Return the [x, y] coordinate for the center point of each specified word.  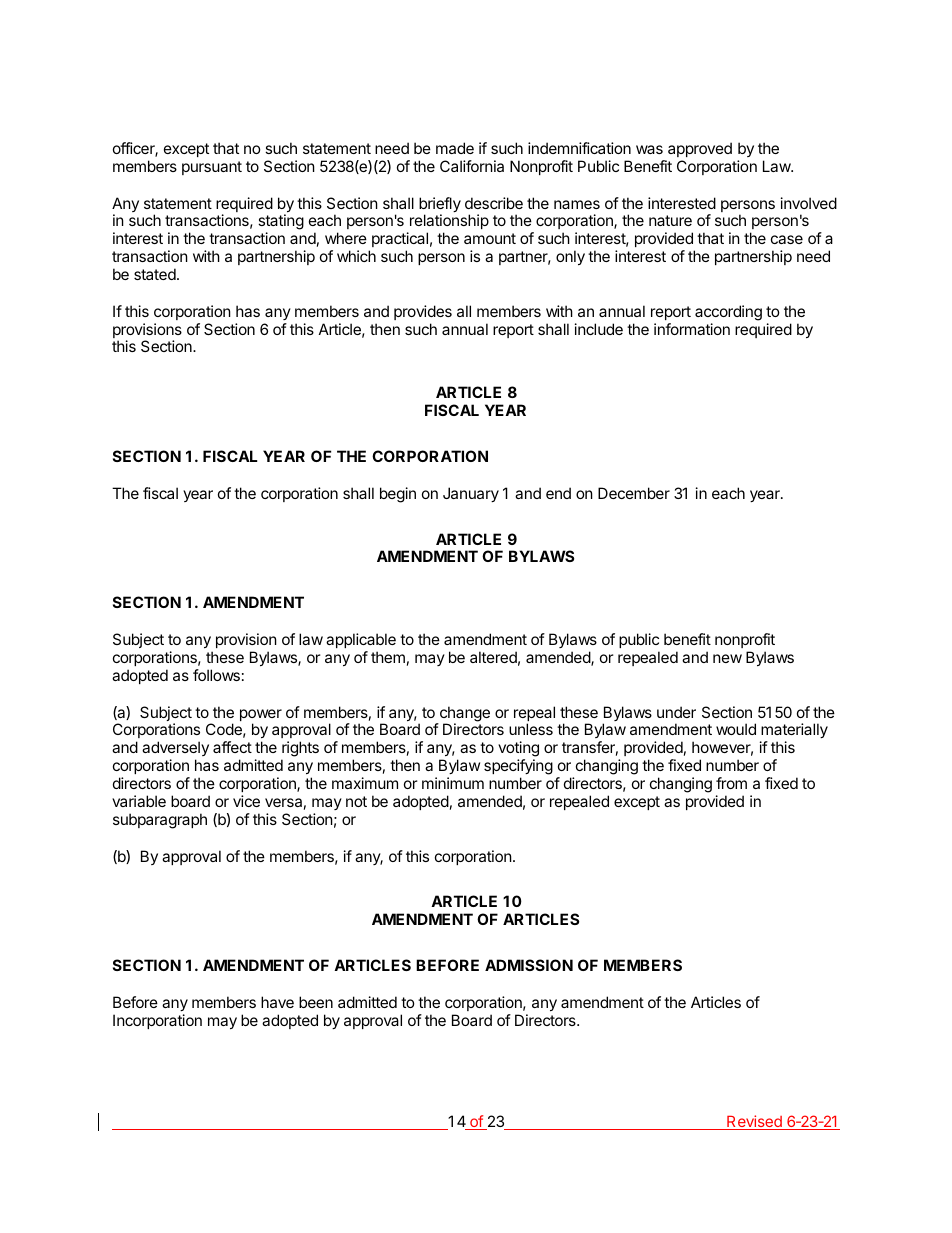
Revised [754, 1122]
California [472, 166]
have [277, 1002]
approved [700, 149]
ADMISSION [529, 965]
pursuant [212, 168]
